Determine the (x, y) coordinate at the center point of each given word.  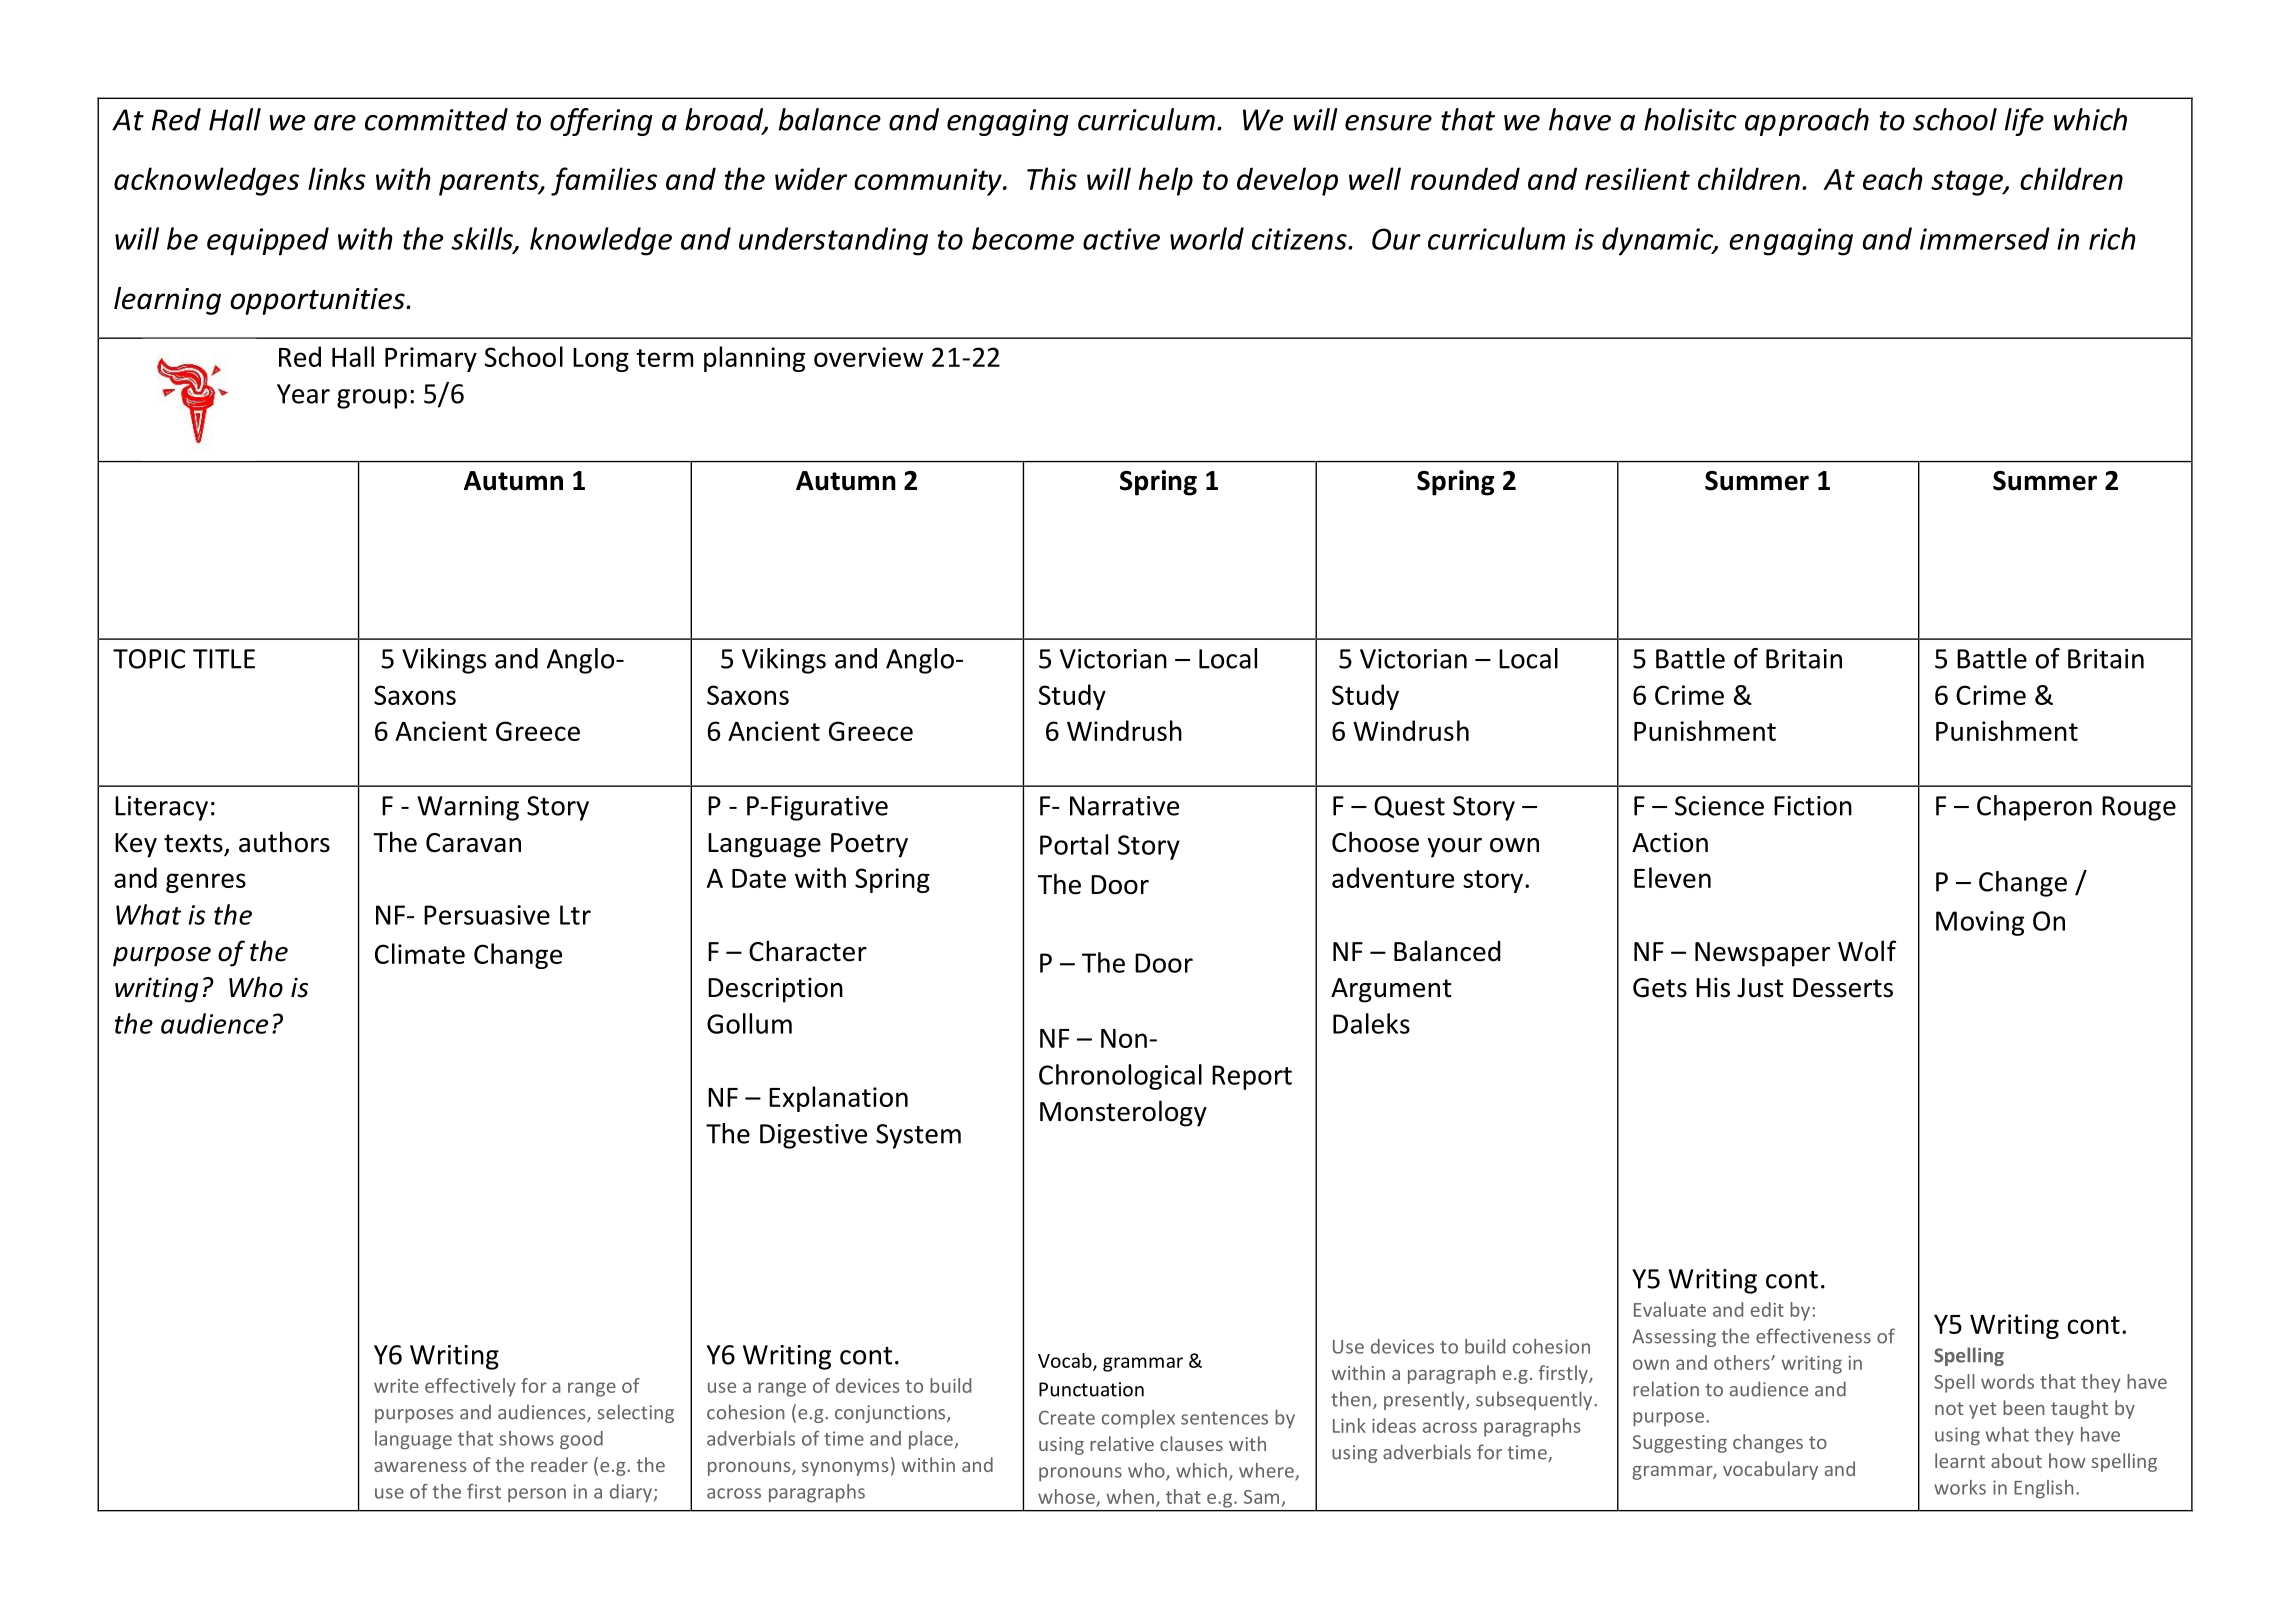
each (1893, 178)
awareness (420, 1467)
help (1166, 181)
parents (490, 183)
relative (1122, 1443)
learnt (1960, 1460)
